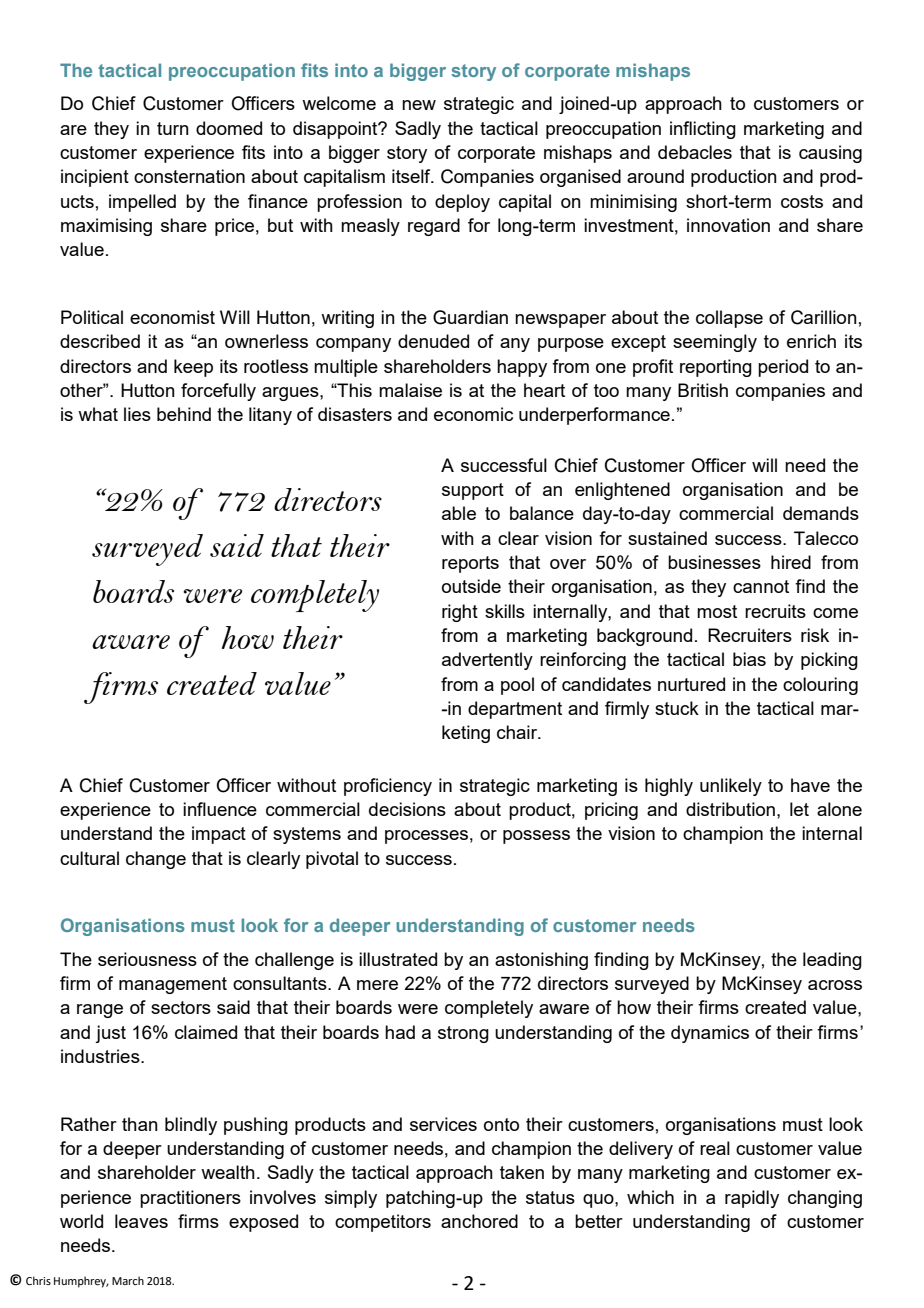 The height and width of the screenshot is (1308, 924). I want to click on nurtured, so click(691, 684).
